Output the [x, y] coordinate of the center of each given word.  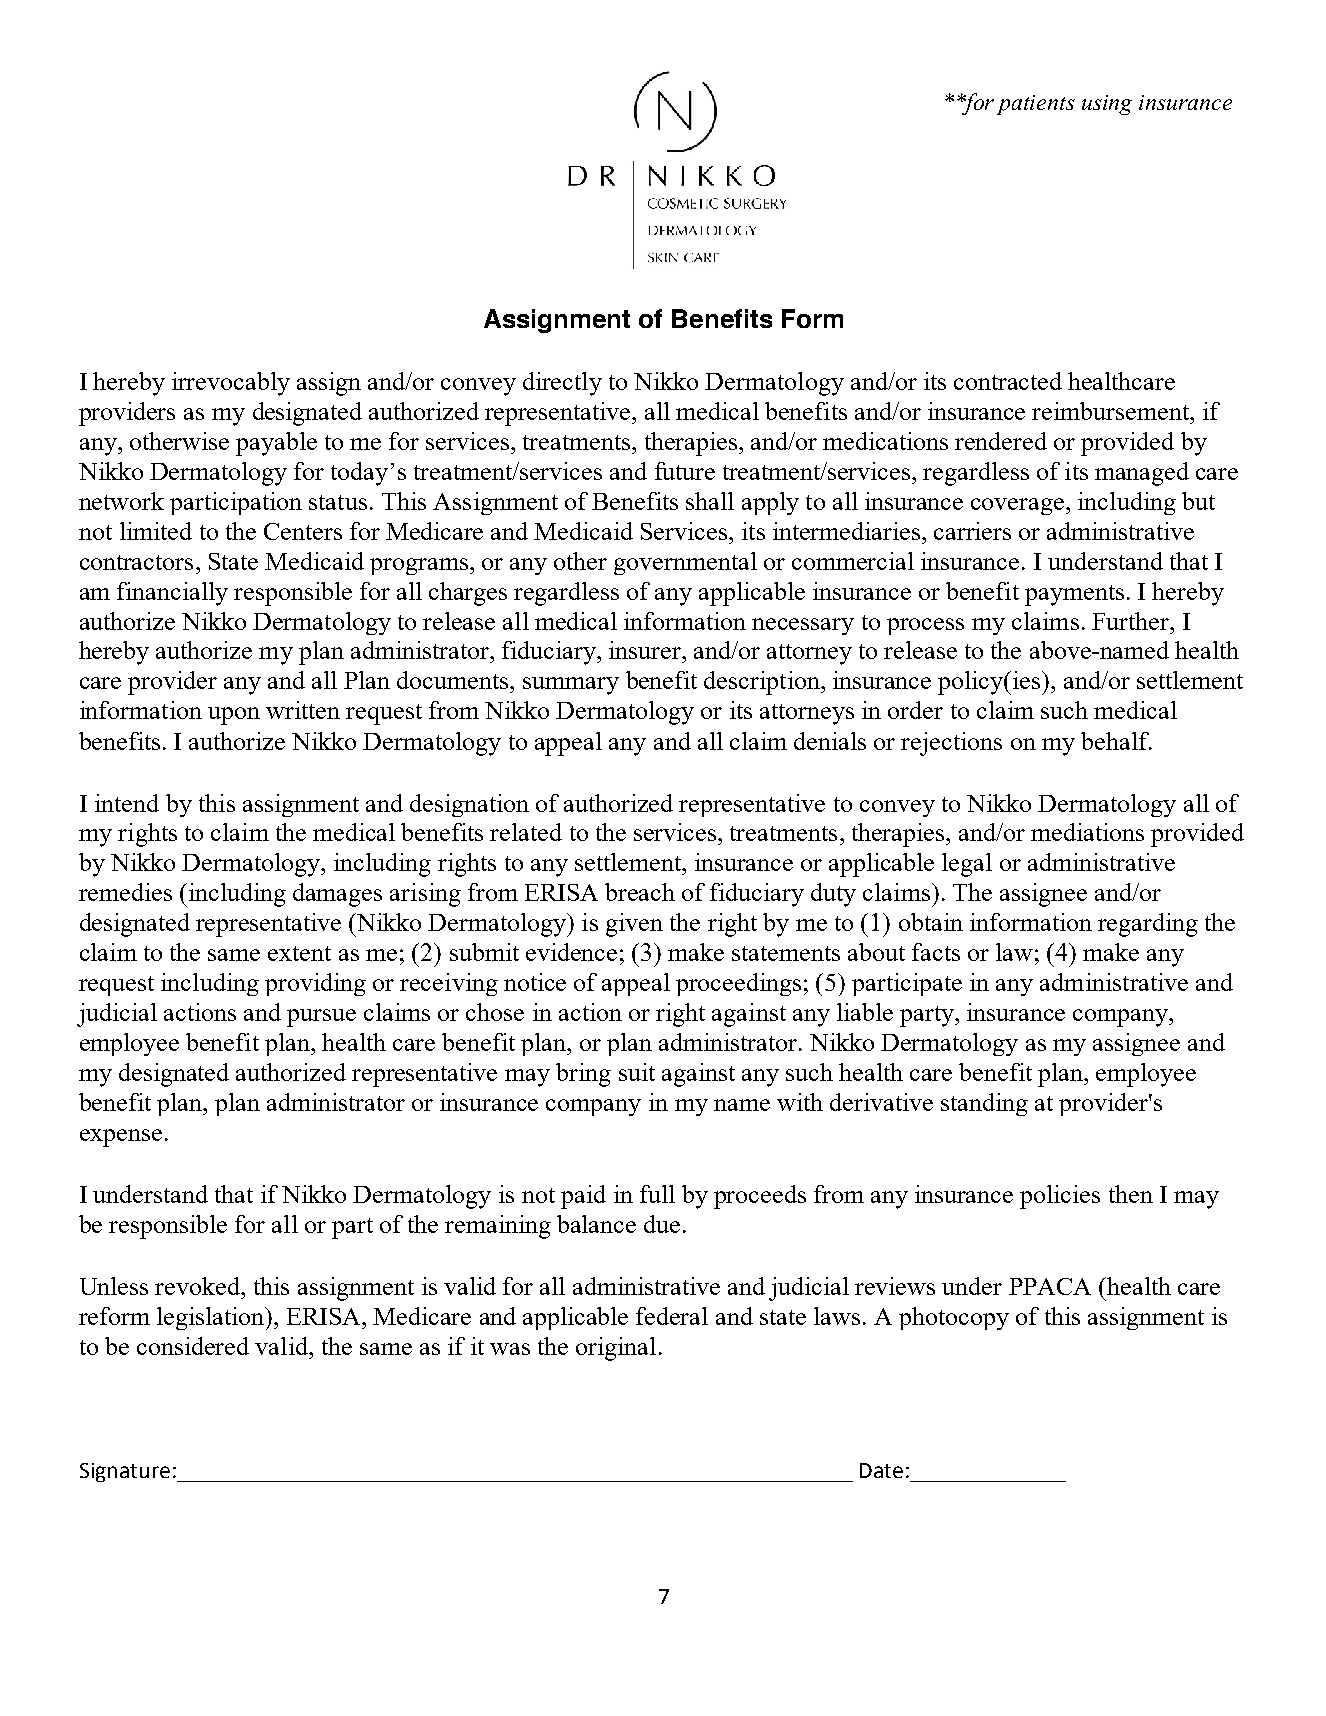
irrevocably [231, 384]
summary [571, 686]
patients [1036, 105]
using [1107, 105]
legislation [212, 1318]
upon [234, 716]
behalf [1116, 741]
